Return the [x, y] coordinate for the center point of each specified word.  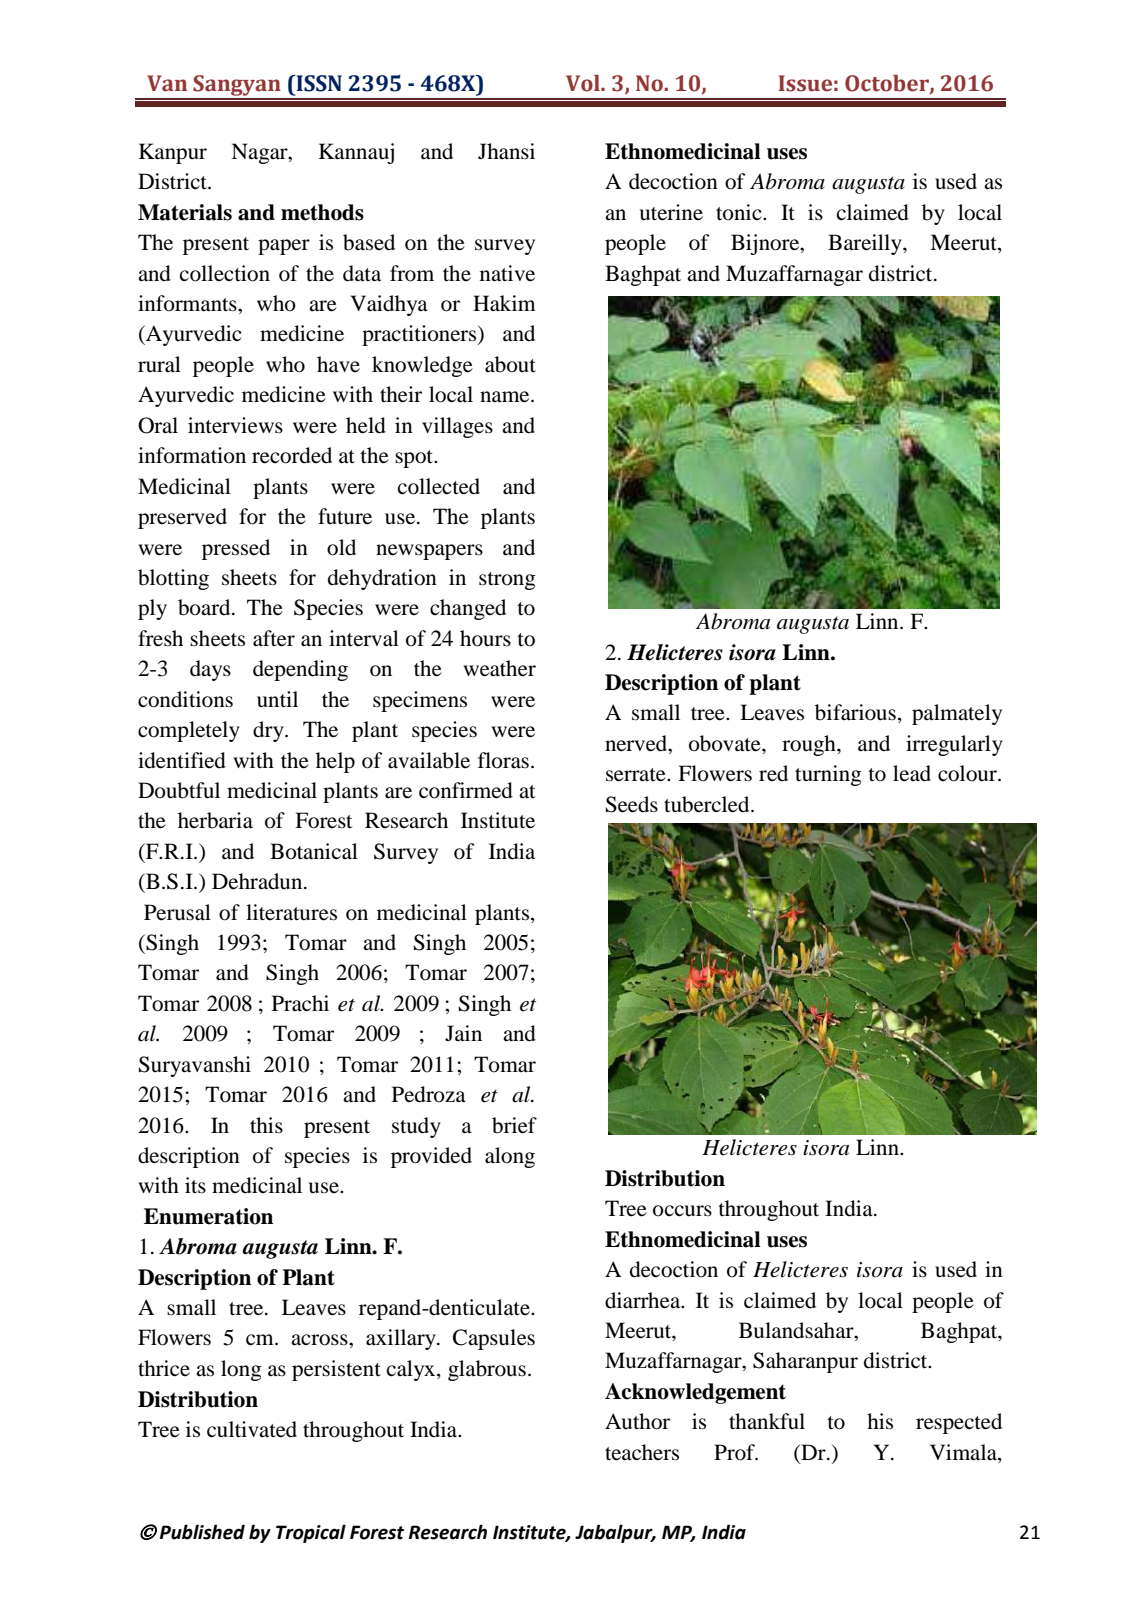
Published [202, 1532]
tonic [740, 212]
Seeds [632, 804]
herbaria [215, 820]
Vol [584, 83]
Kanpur [173, 153]
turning [828, 775]
